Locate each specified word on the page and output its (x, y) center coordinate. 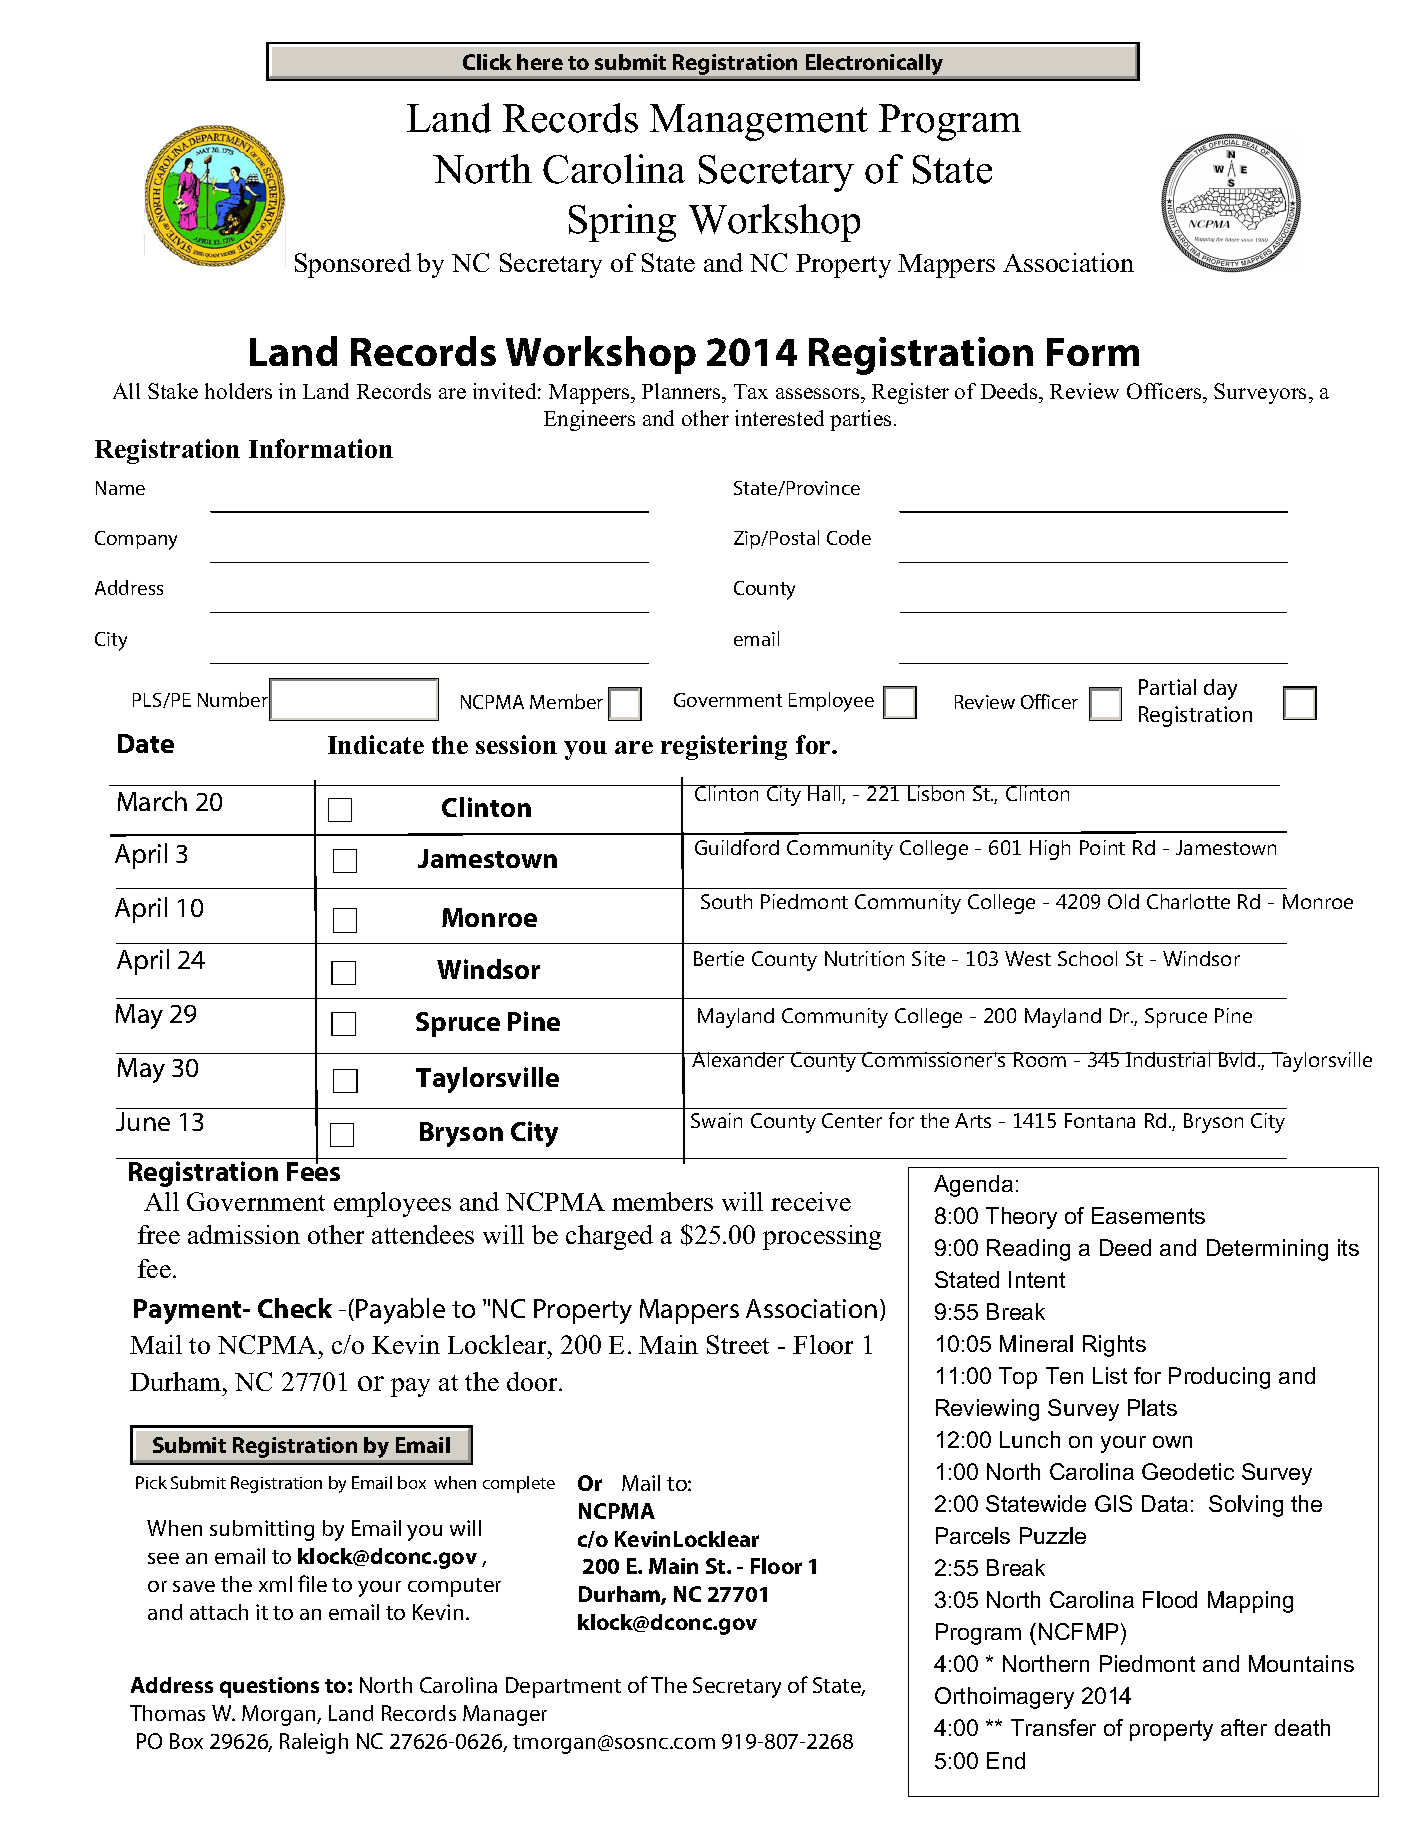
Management (759, 122)
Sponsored (353, 265)
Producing (1219, 1378)
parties (860, 420)
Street (738, 1344)
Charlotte (1188, 901)
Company (136, 540)
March (152, 801)
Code (849, 537)
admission (244, 1234)
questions (269, 1687)
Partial (1167, 687)
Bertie (719, 958)
